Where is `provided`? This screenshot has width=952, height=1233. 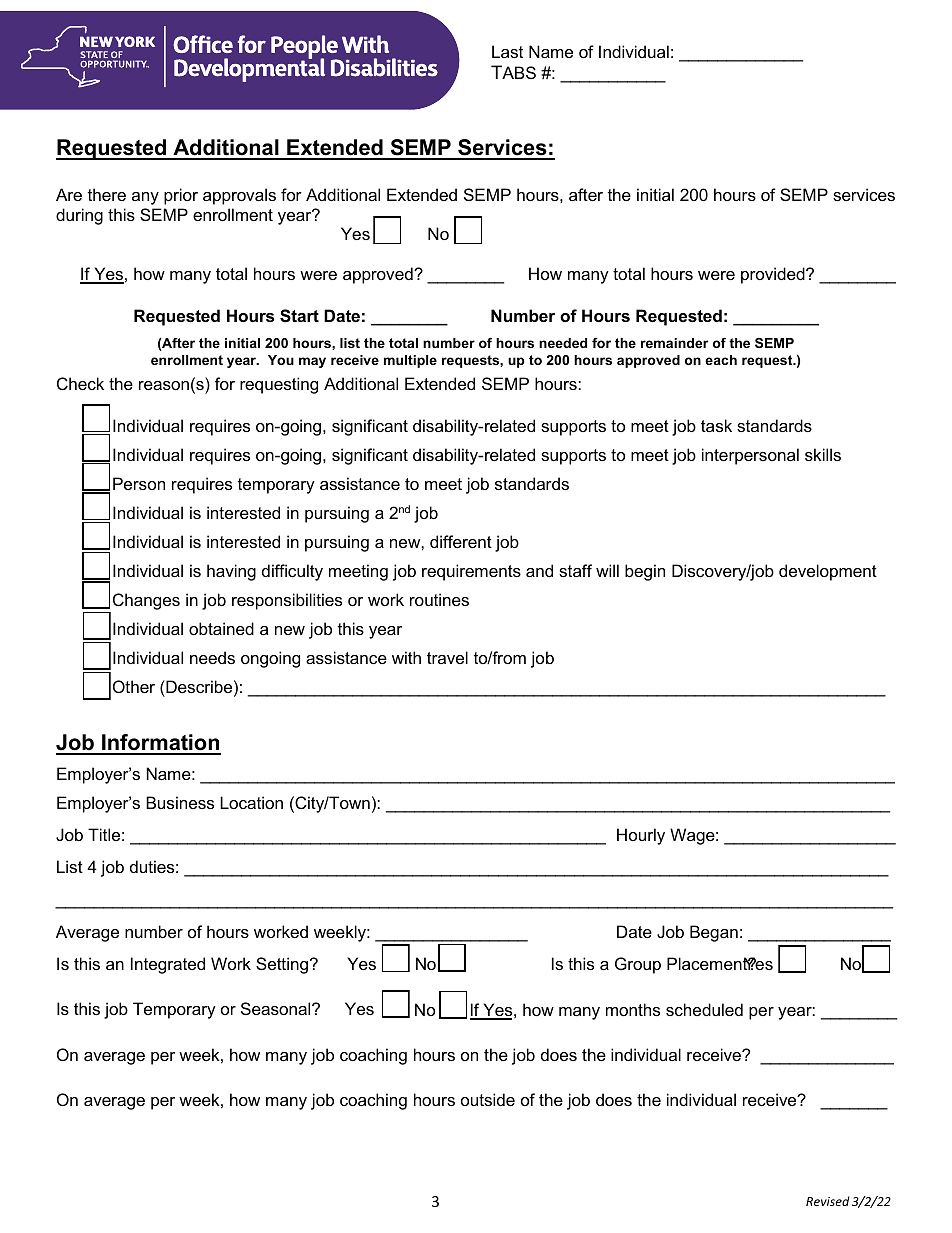
provided is located at coordinates (774, 275).
